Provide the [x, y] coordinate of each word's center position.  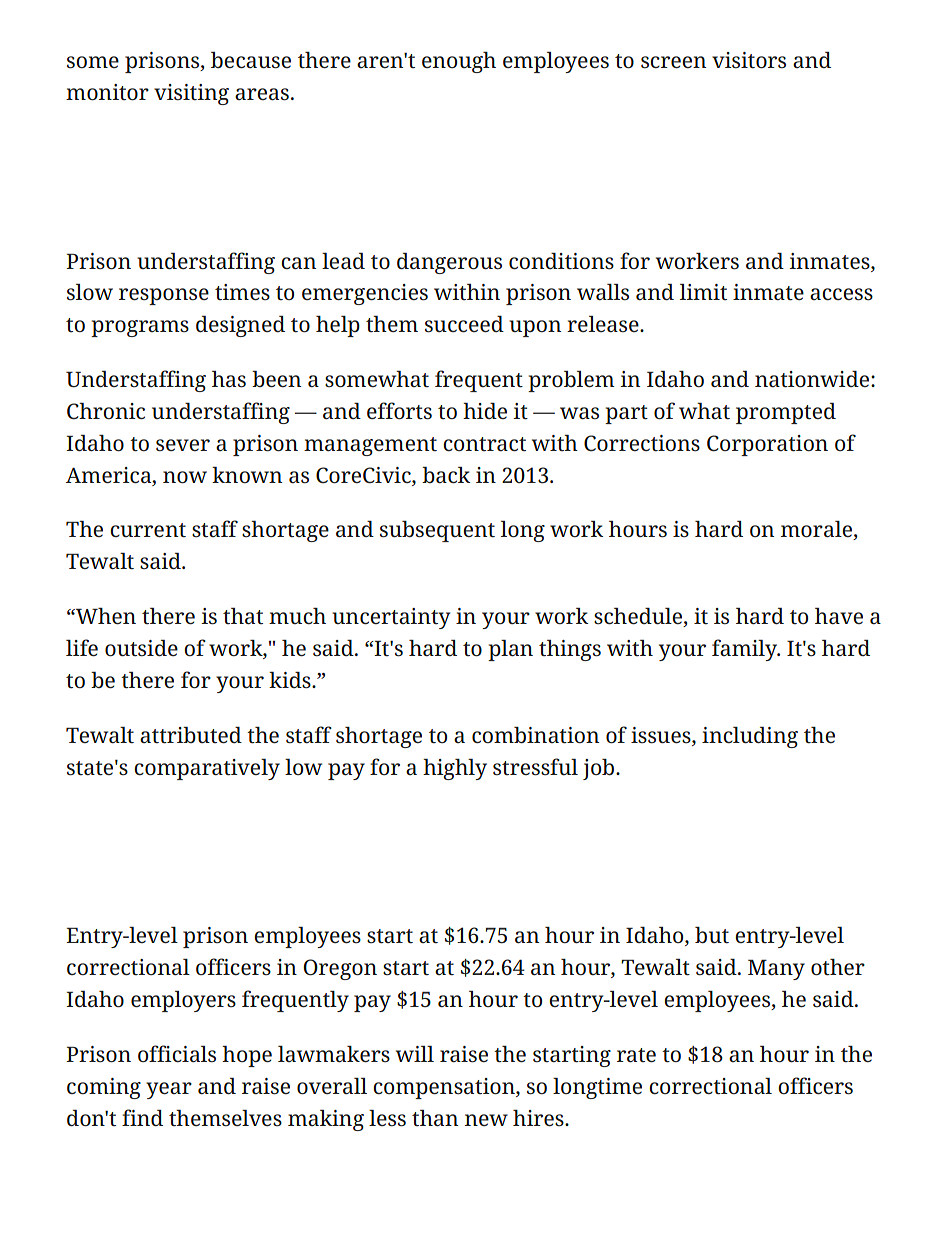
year [169, 1090]
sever [183, 445]
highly [455, 769]
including [750, 737]
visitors [749, 60]
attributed [191, 735]
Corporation [767, 445]
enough [459, 62]
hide [485, 411]
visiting [191, 94]
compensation [445, 1088]
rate [636, 1055]
